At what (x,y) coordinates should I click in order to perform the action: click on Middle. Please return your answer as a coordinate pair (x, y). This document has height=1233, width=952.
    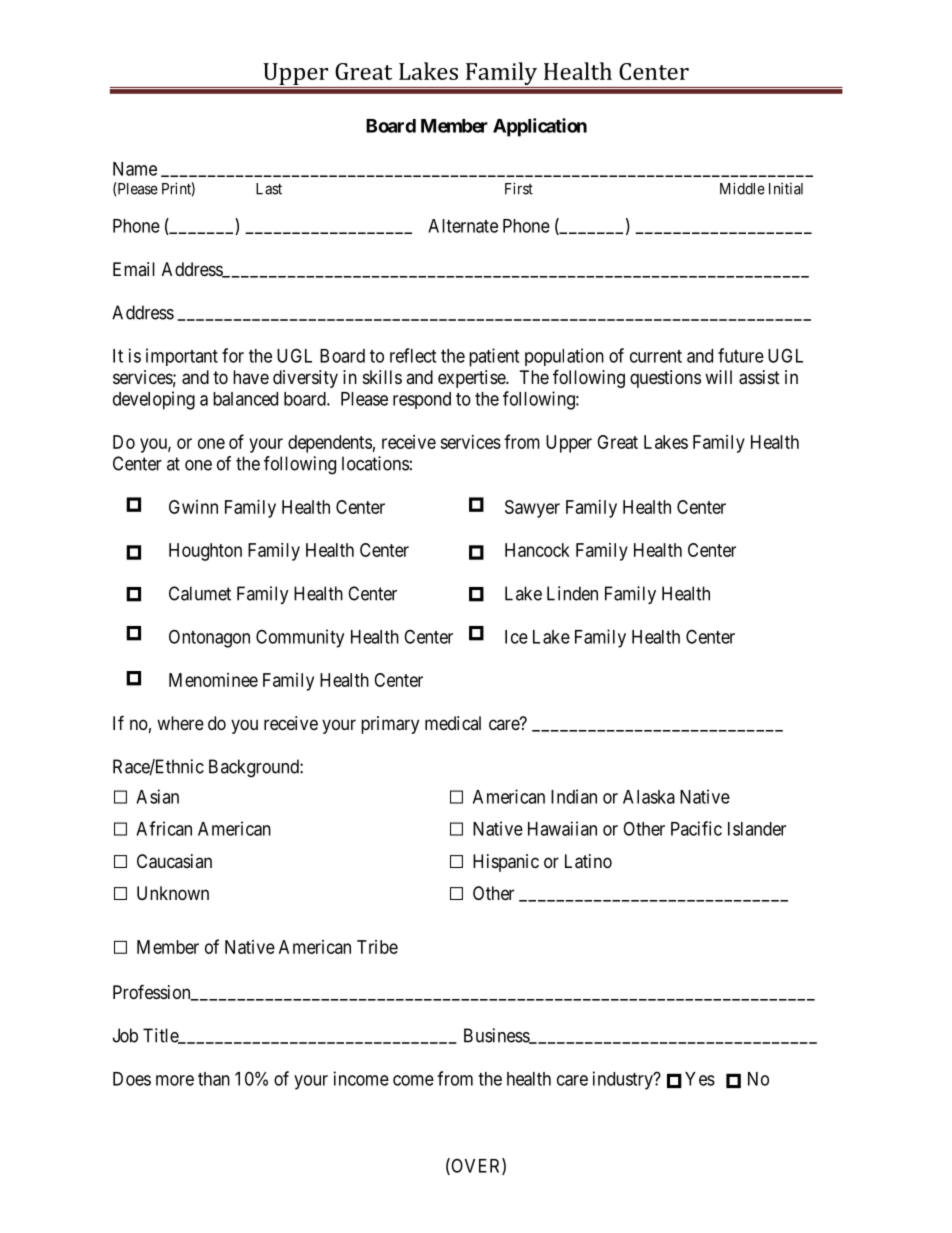
    Looking at the image, I should click on (742, 188).
